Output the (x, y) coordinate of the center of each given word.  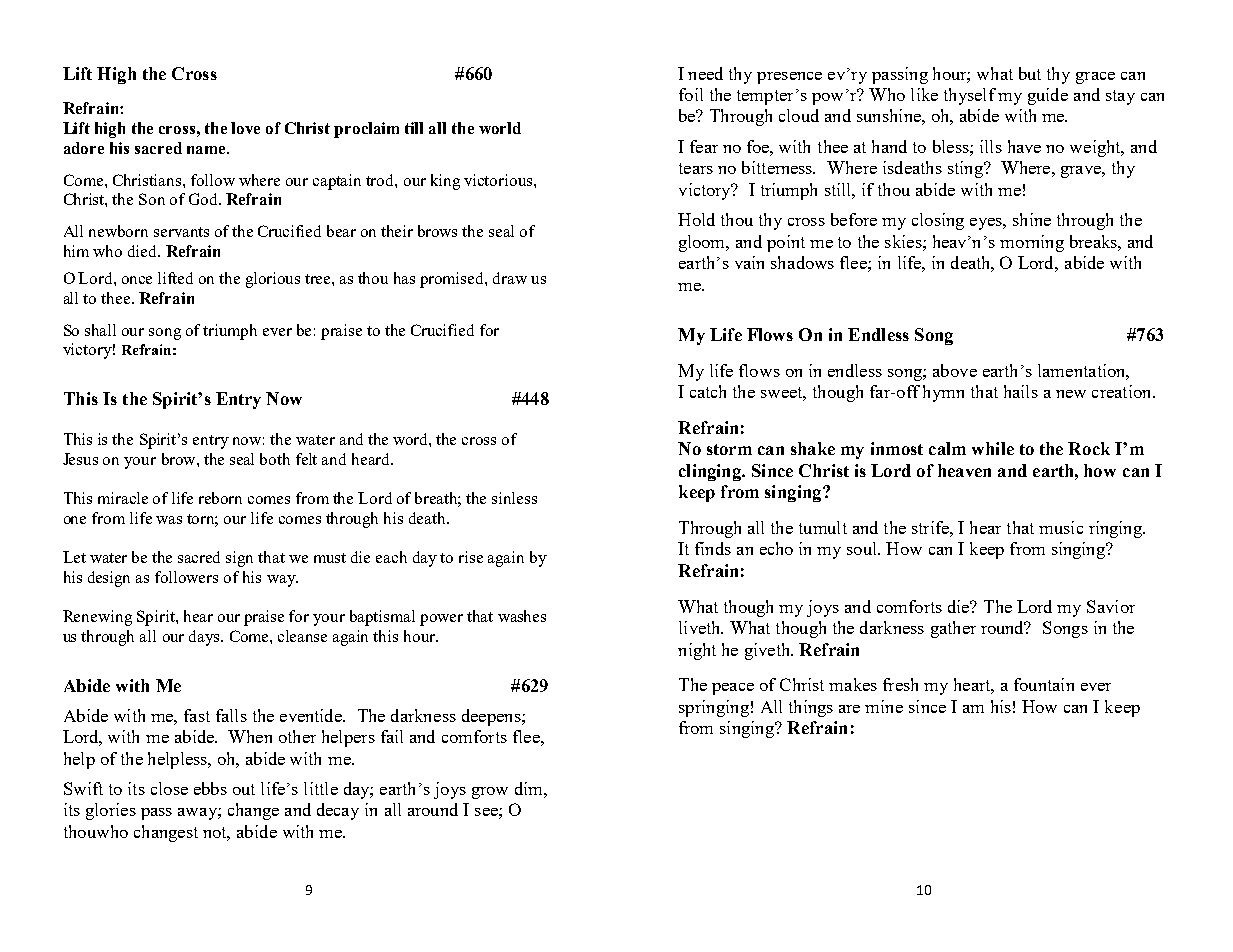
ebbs (210, 788)
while (993, 448)
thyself (970, 96)
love (245, 128)
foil (691, 94)
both (275, 459)
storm (729, 449)
